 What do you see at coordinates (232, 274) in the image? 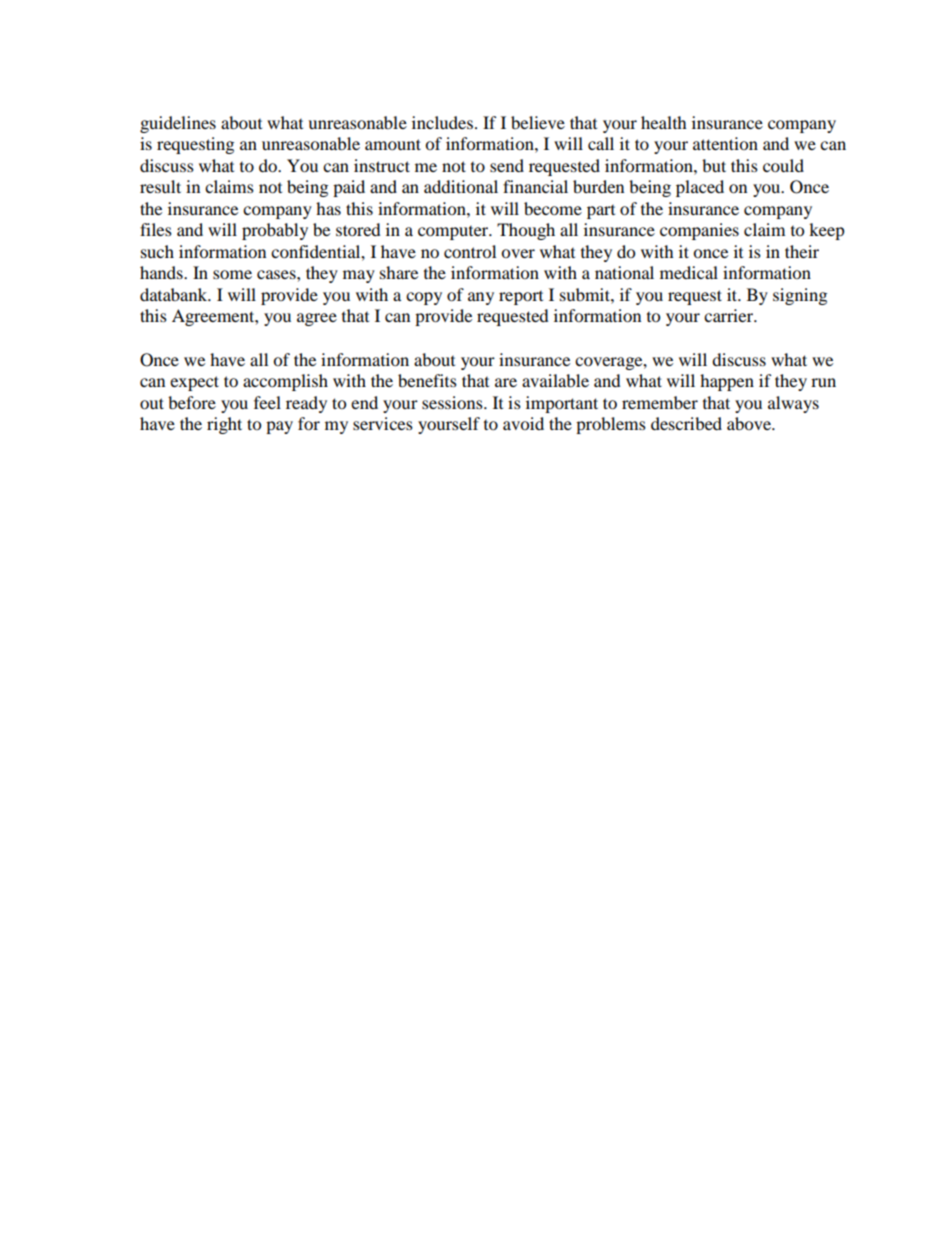
I see `some` at bounding box center [232, 274].
